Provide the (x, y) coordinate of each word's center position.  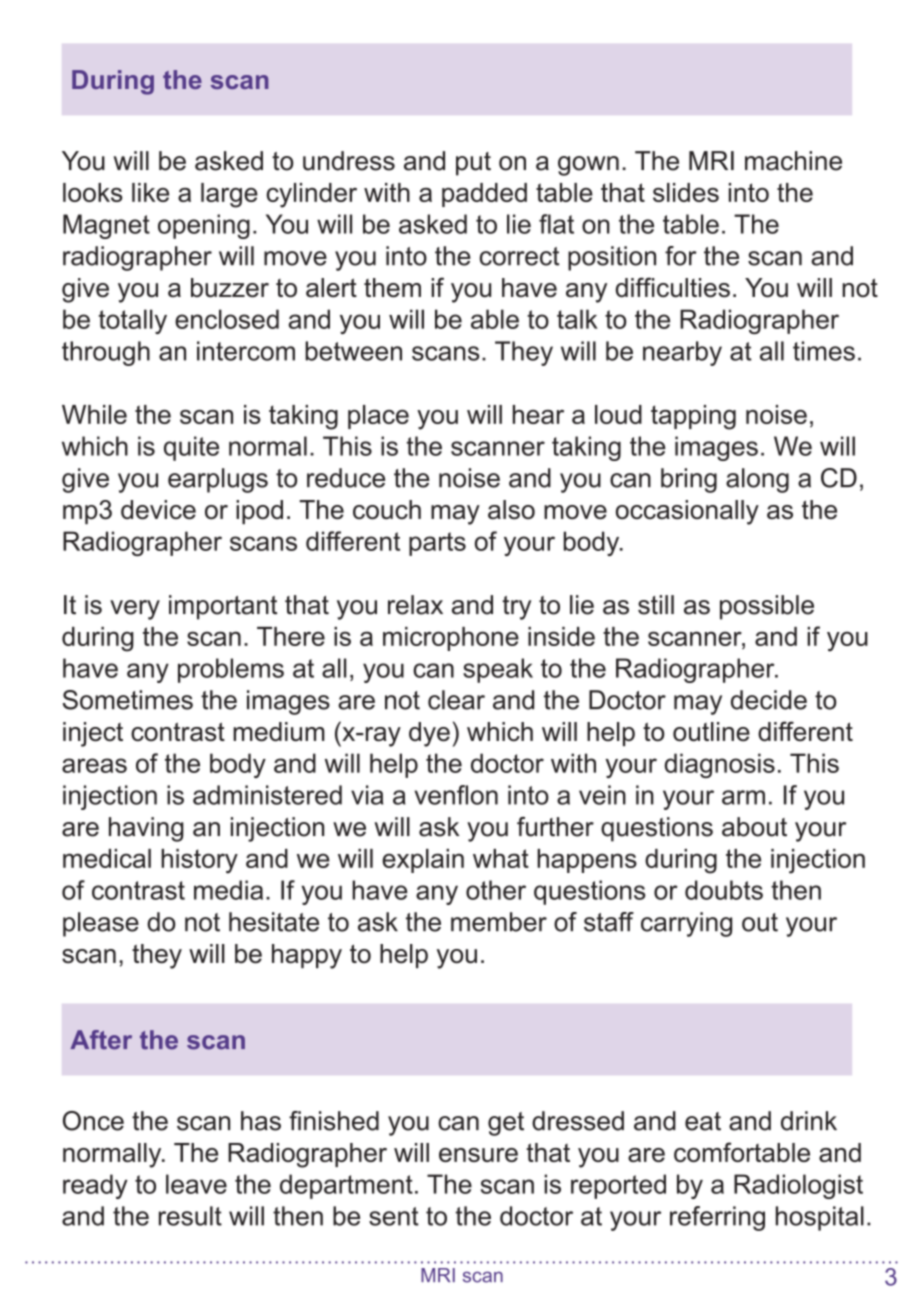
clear (456, 700)
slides (686, 192)
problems (231, 670)
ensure (478, 1155)
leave (196, 1184)
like (150, 192)
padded (484, 195)
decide (769, 700)
